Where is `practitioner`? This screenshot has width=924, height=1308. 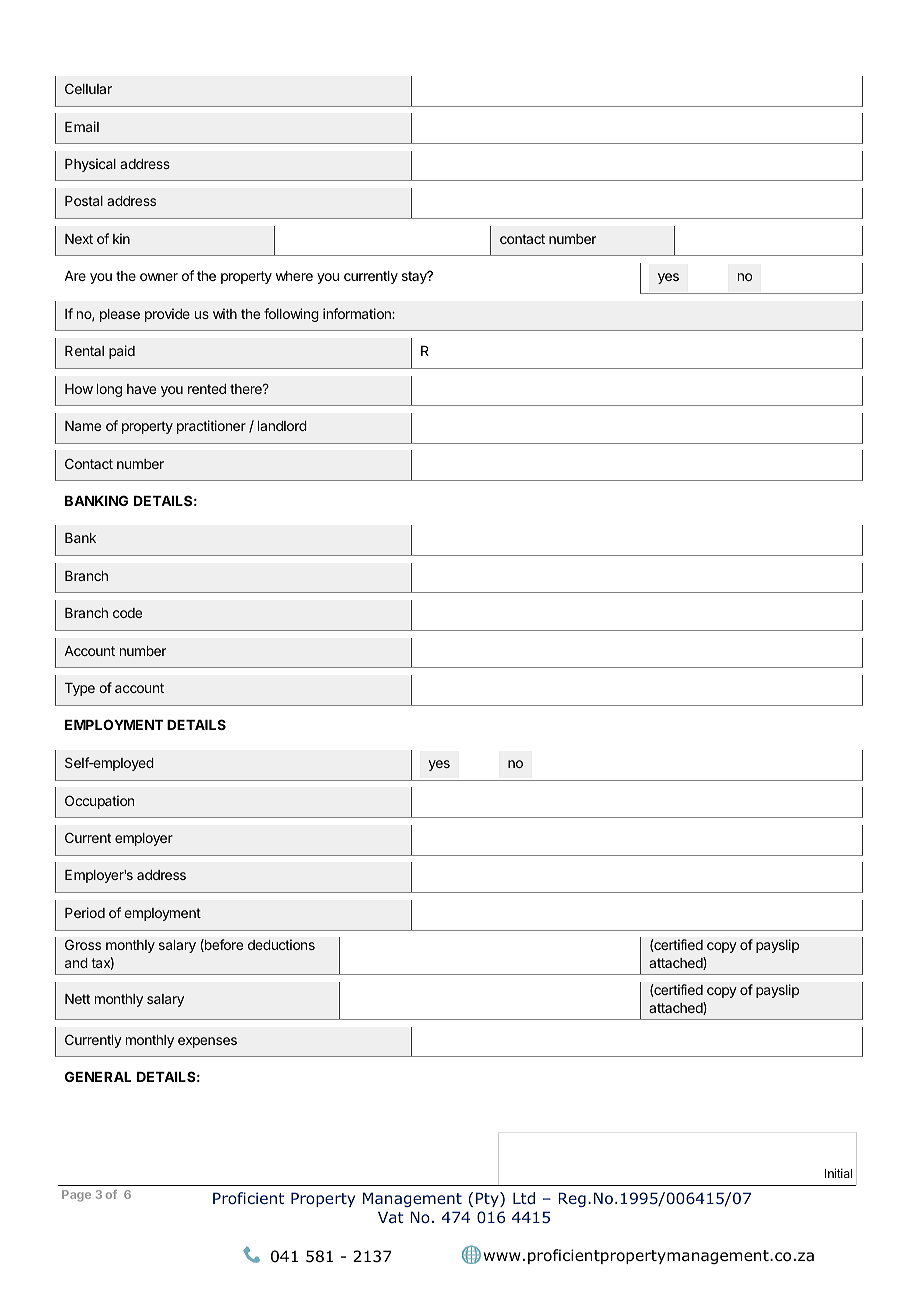
practitioner is located at coordinates (211, 427).
